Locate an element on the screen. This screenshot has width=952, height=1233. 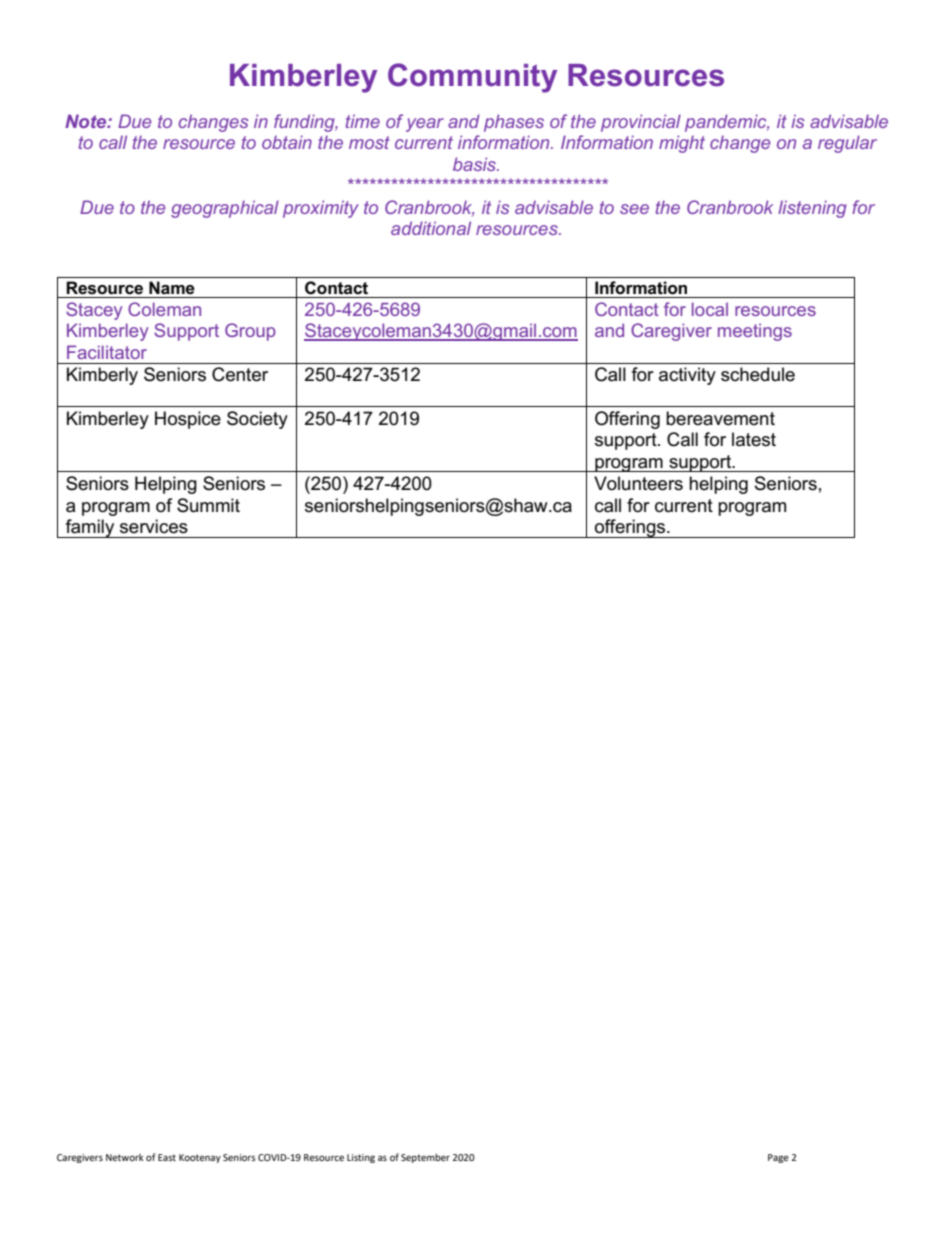
services is located at coordinates (154, 526).
